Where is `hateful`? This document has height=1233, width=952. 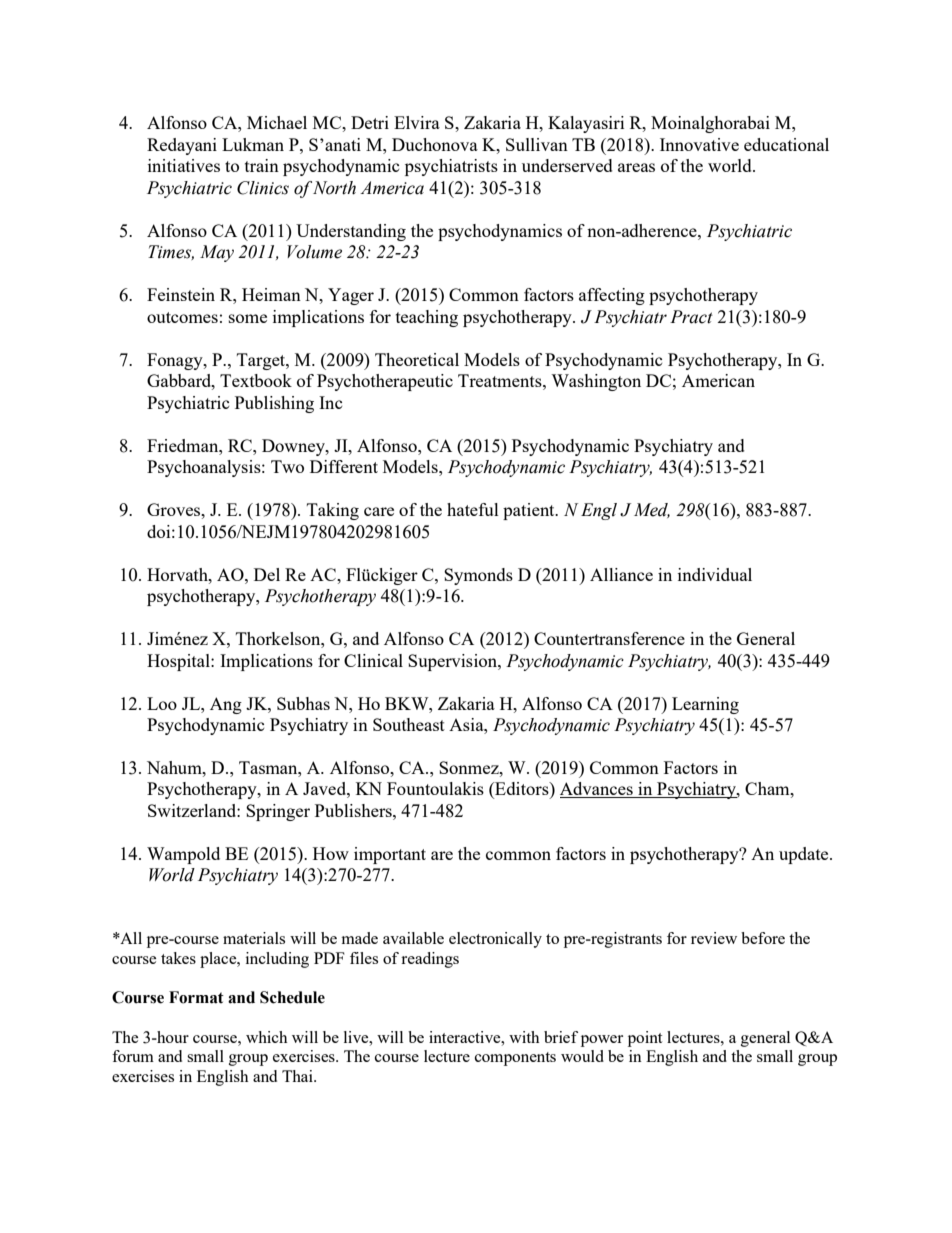 hateful is located at coordinates (473, 509).
